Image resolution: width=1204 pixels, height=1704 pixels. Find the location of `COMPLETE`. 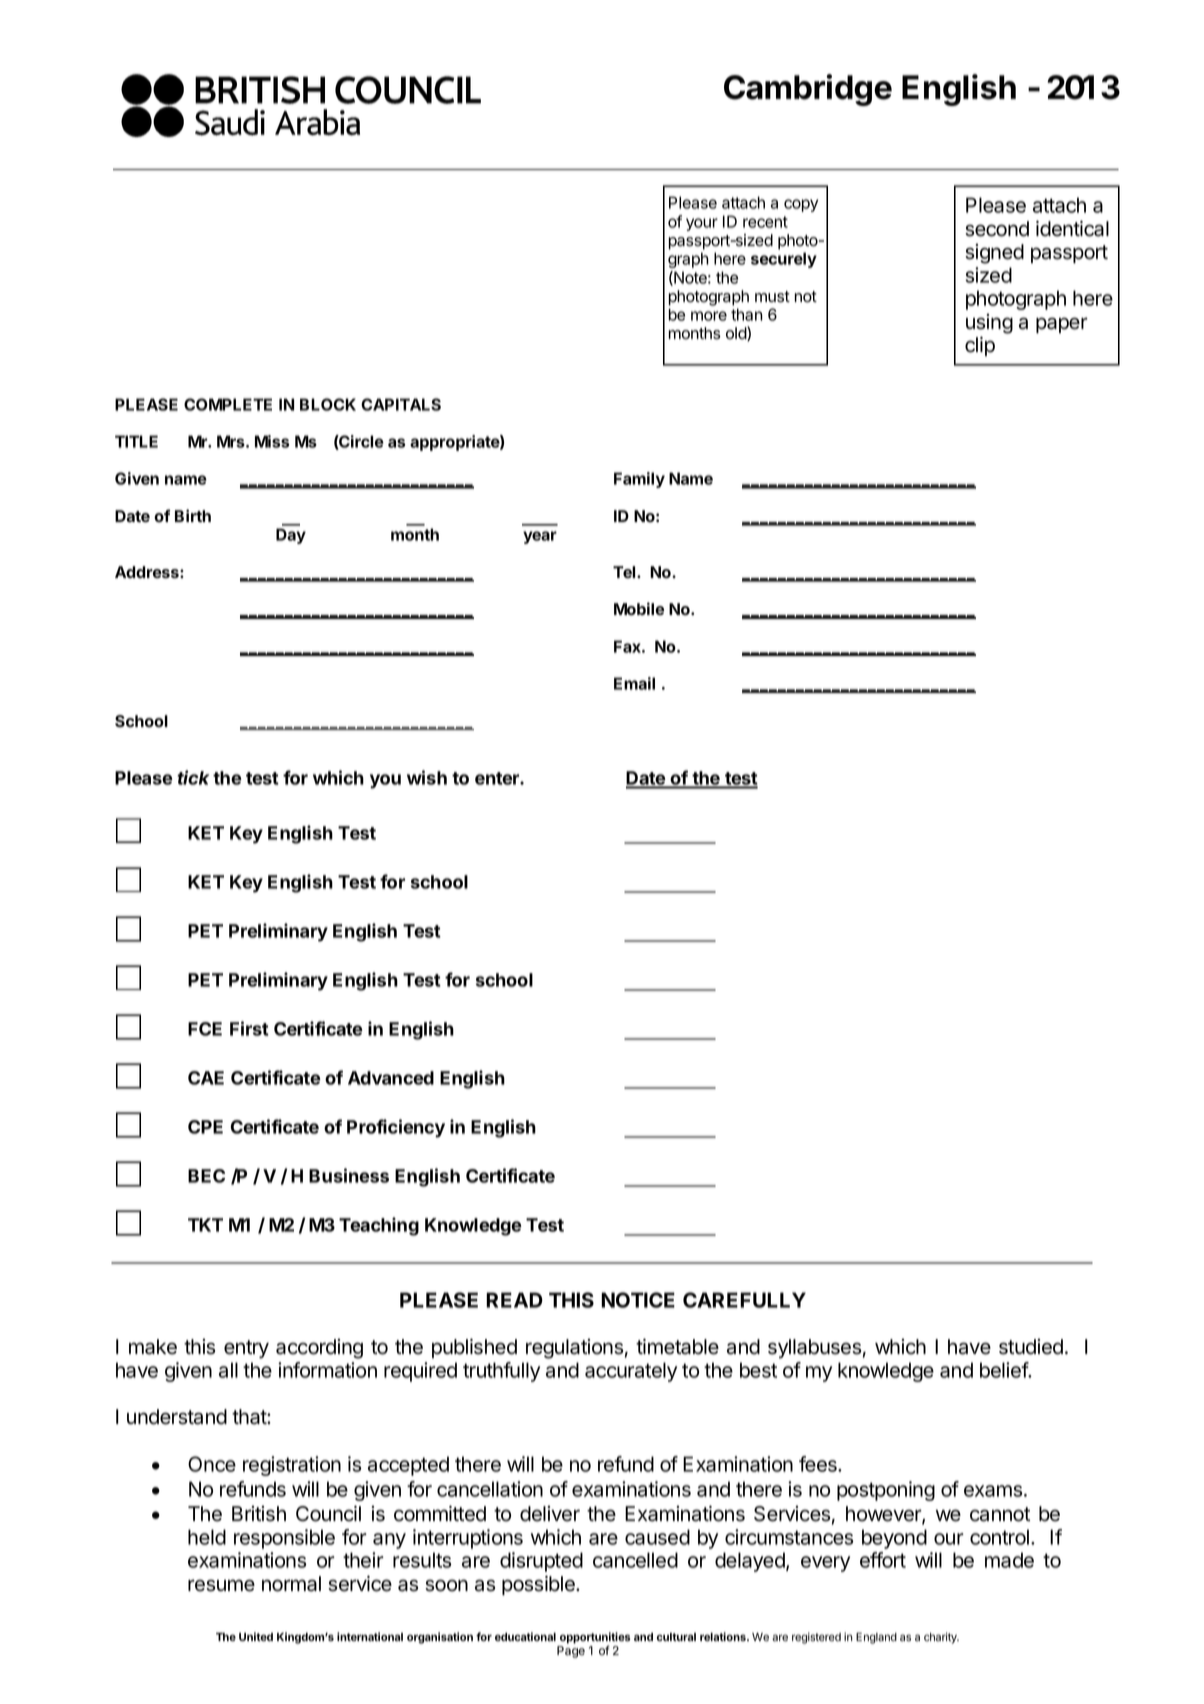

COMPLETE is located at coordinates (228, 404).
